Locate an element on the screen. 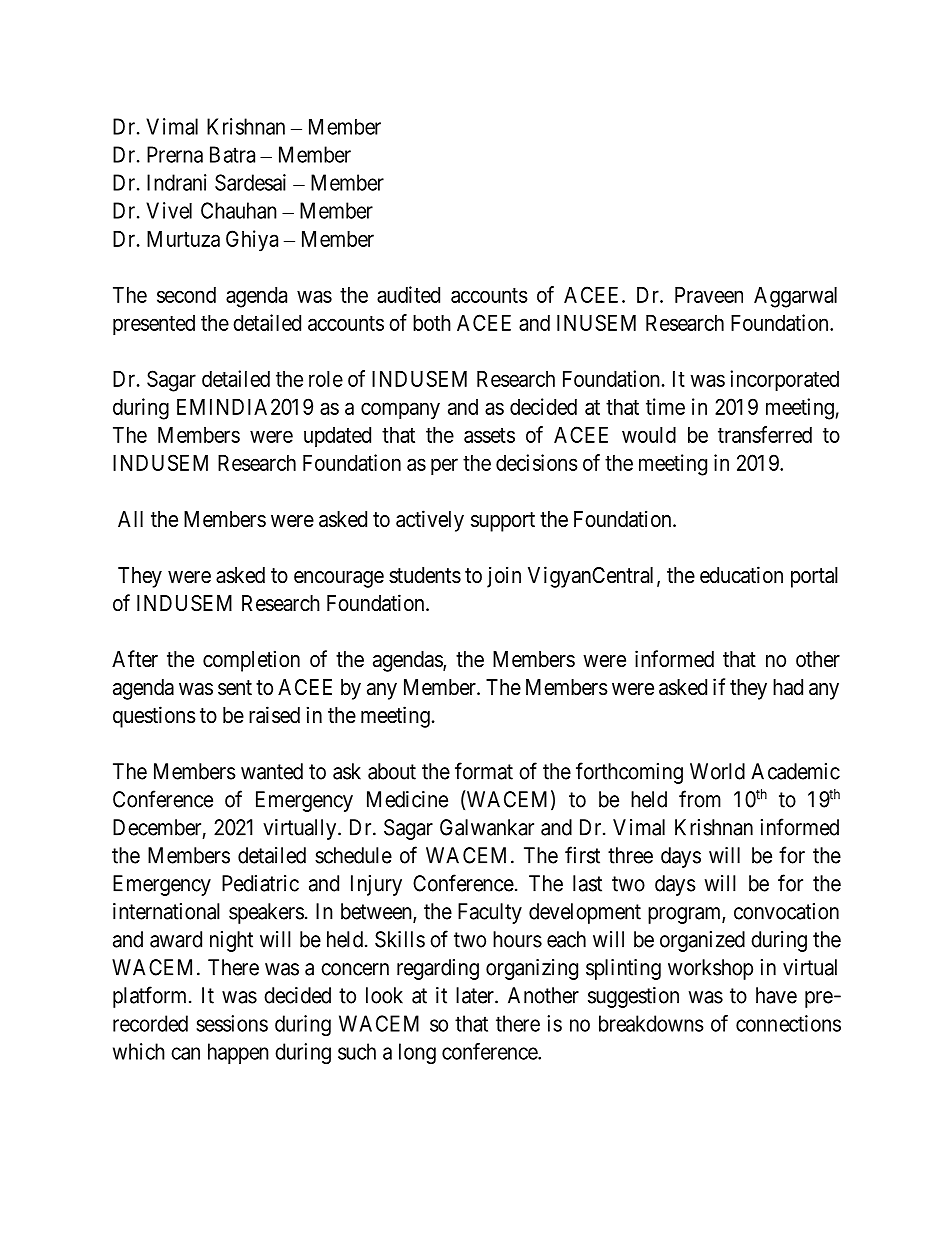 This screenshot has width=952, height=1233. happen is located at coordinates (238, 1053).
